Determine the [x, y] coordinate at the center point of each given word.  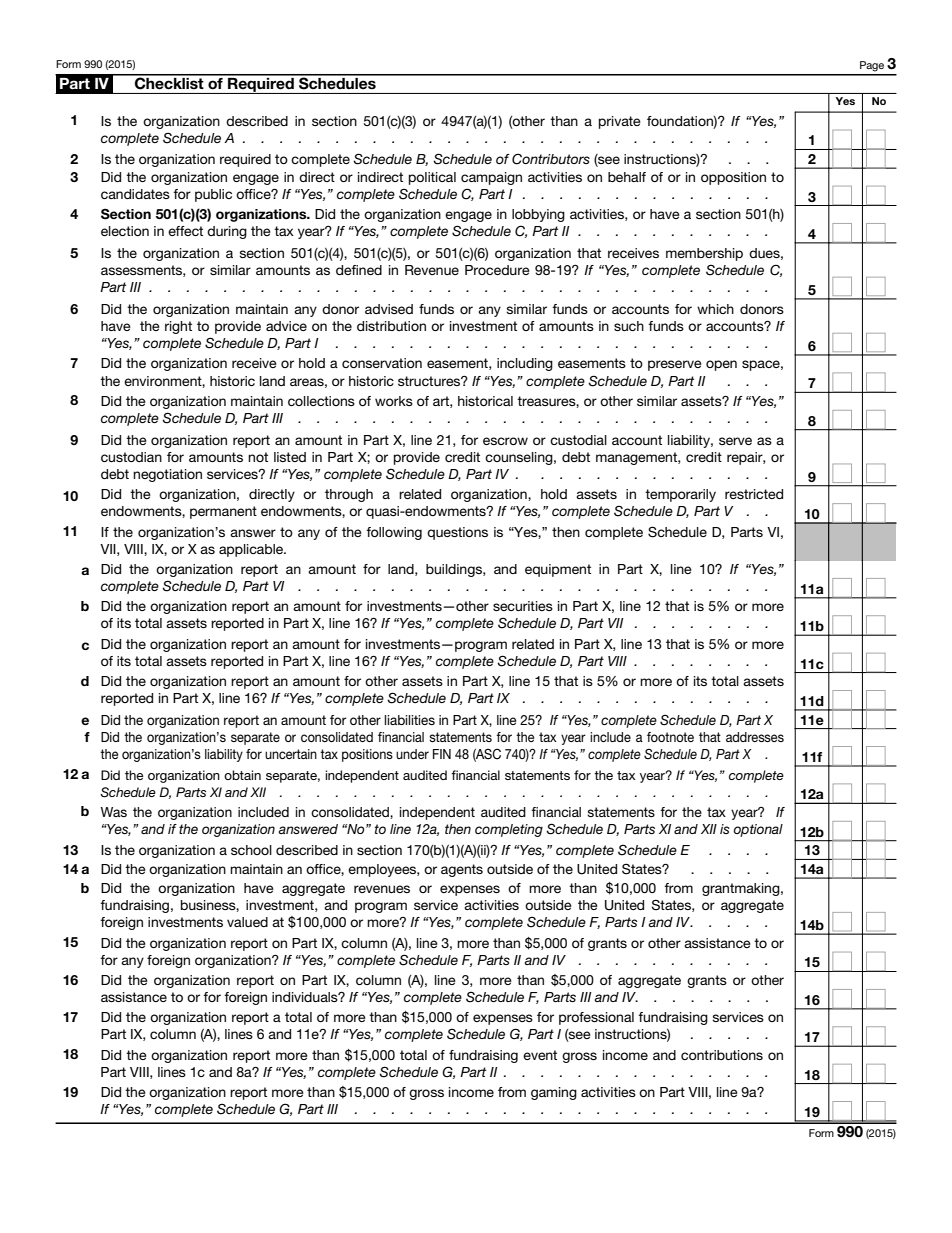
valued [247, 922]
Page [872, 66]
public [213, 195]
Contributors [551, 159]
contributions [722, 1055]
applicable [252, 550]
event [540, 1055]
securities [523, 606]
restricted [754, 494]
